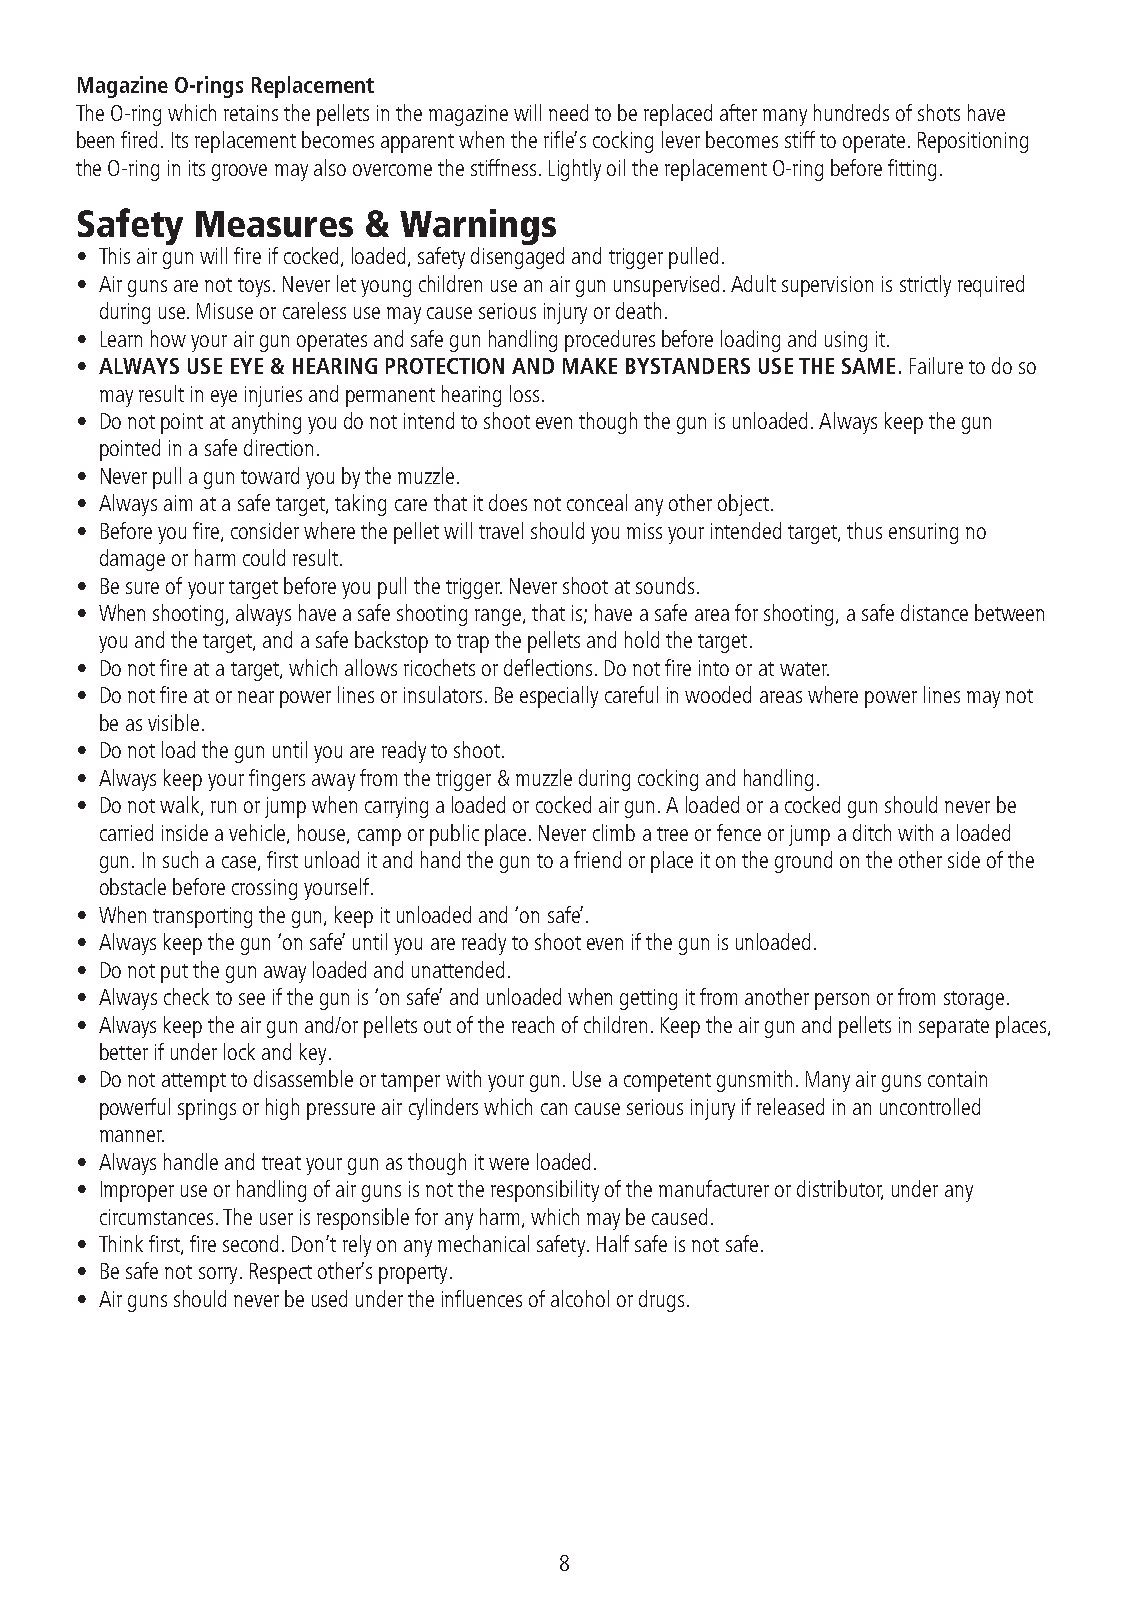 Image resolution: width=1128 pixels, height=1601 pixels. What do you see at coordinates (559, 697) in the screenshot?
I see `especially` at bounding box center [559, 697].
